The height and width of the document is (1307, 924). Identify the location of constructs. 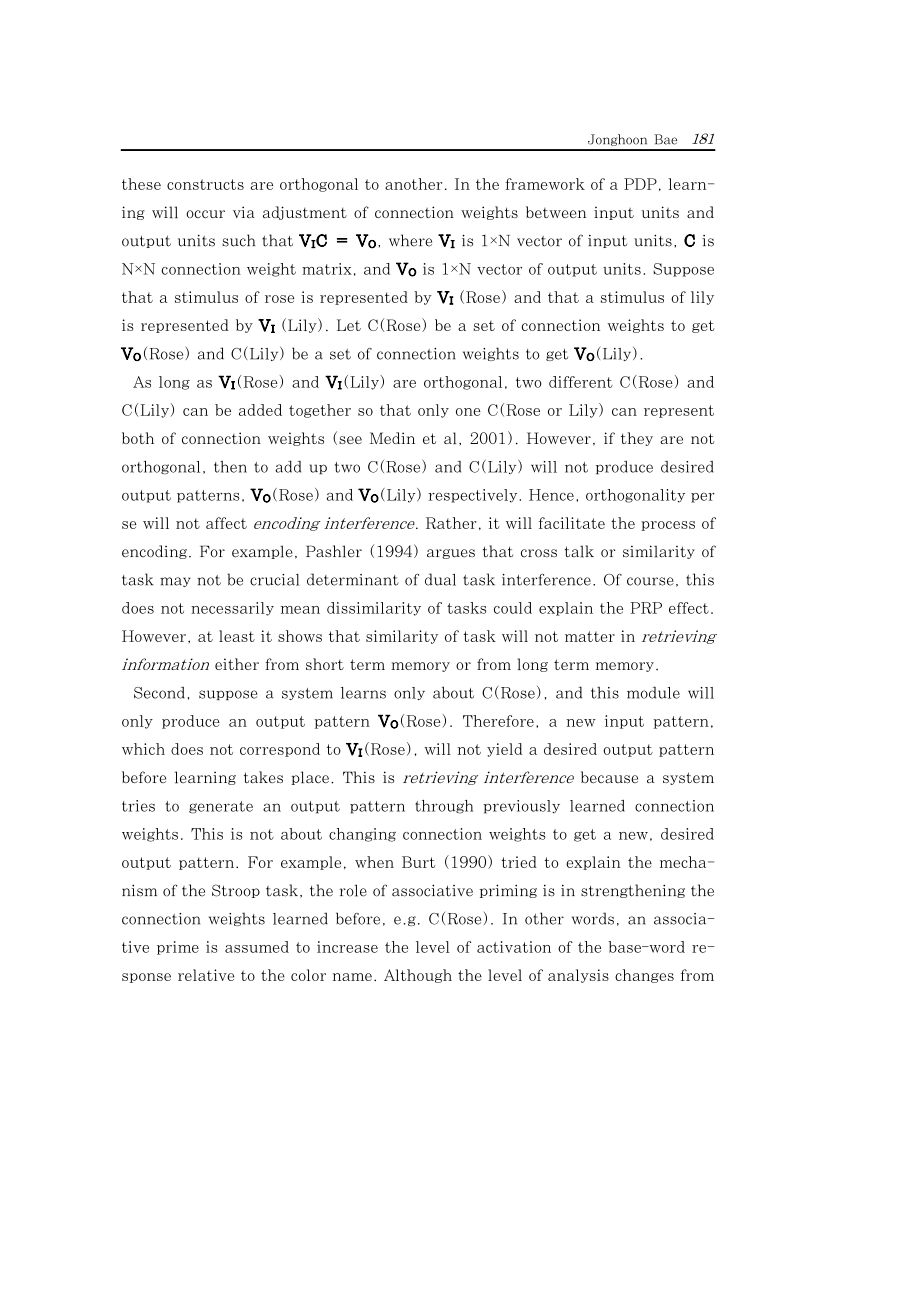
(210, 184).
